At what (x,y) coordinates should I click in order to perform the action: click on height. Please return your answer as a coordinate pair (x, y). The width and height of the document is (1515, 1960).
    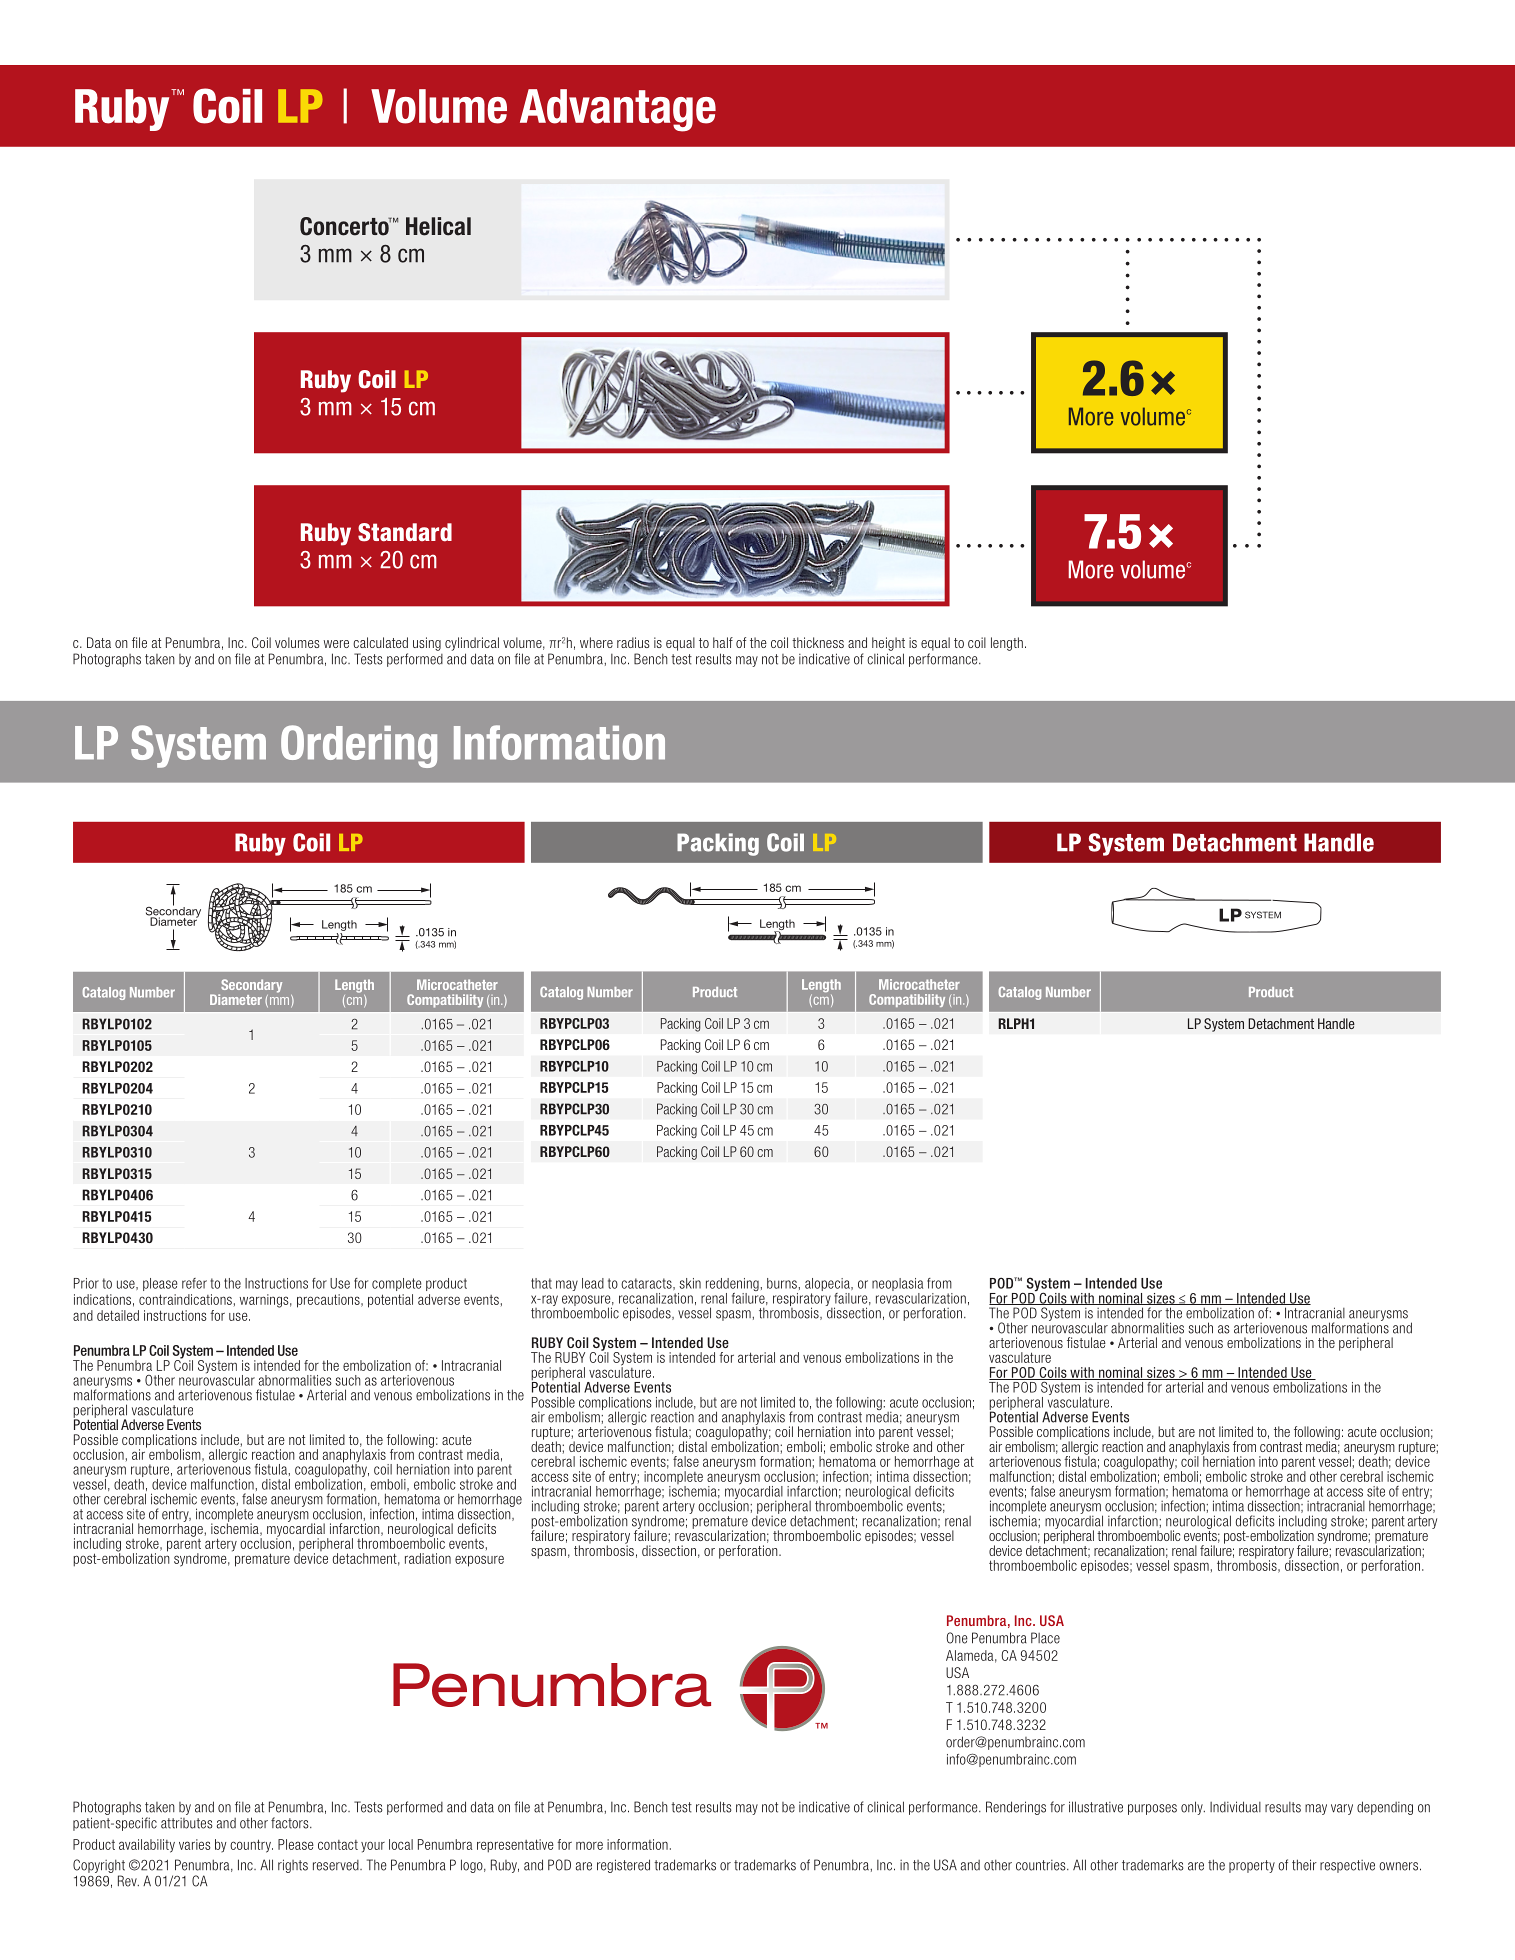
    Looking at the image, I should click on (888, 644).
